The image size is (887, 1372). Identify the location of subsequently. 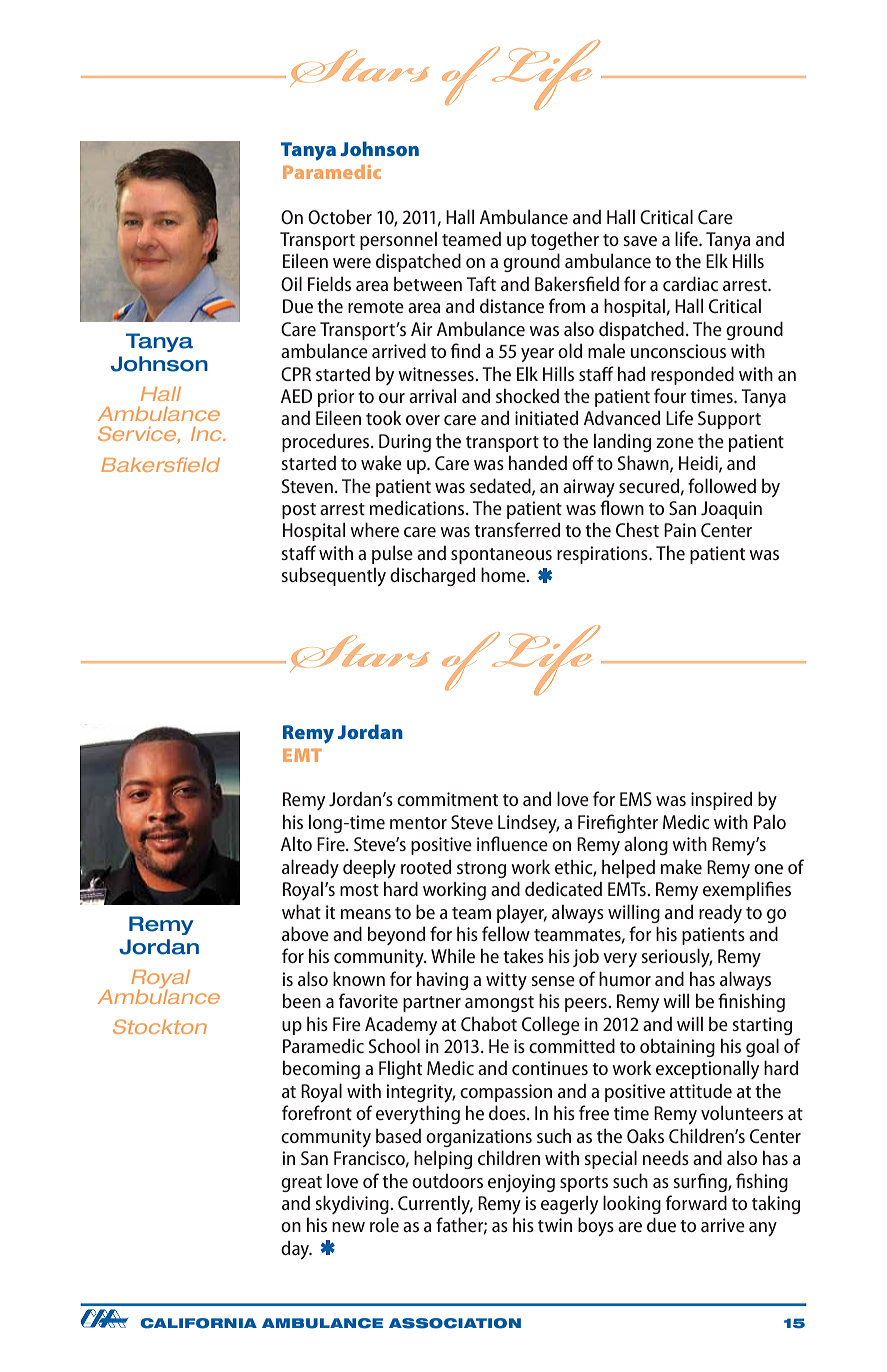
(333, 576).
